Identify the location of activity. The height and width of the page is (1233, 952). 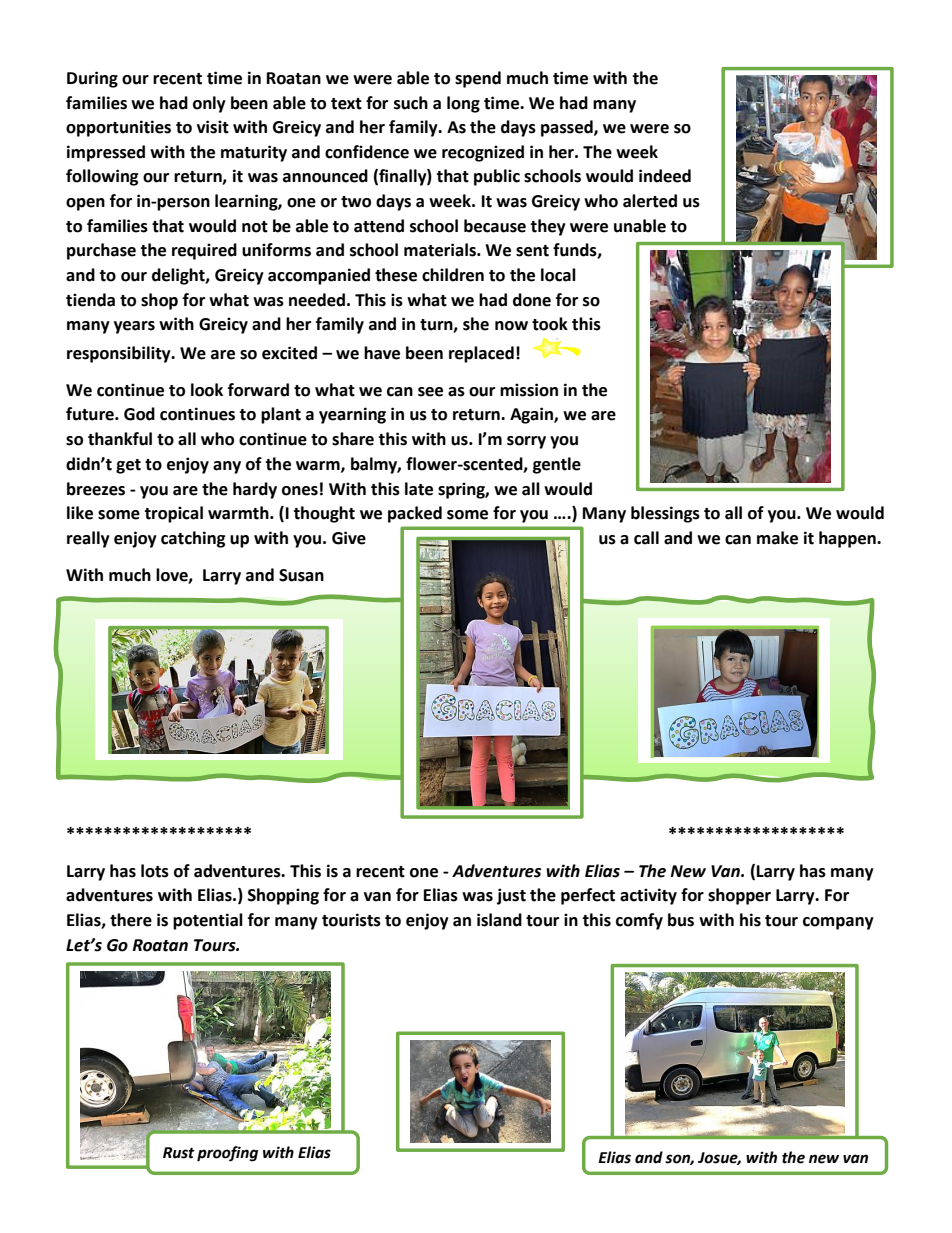
(648, 896).
